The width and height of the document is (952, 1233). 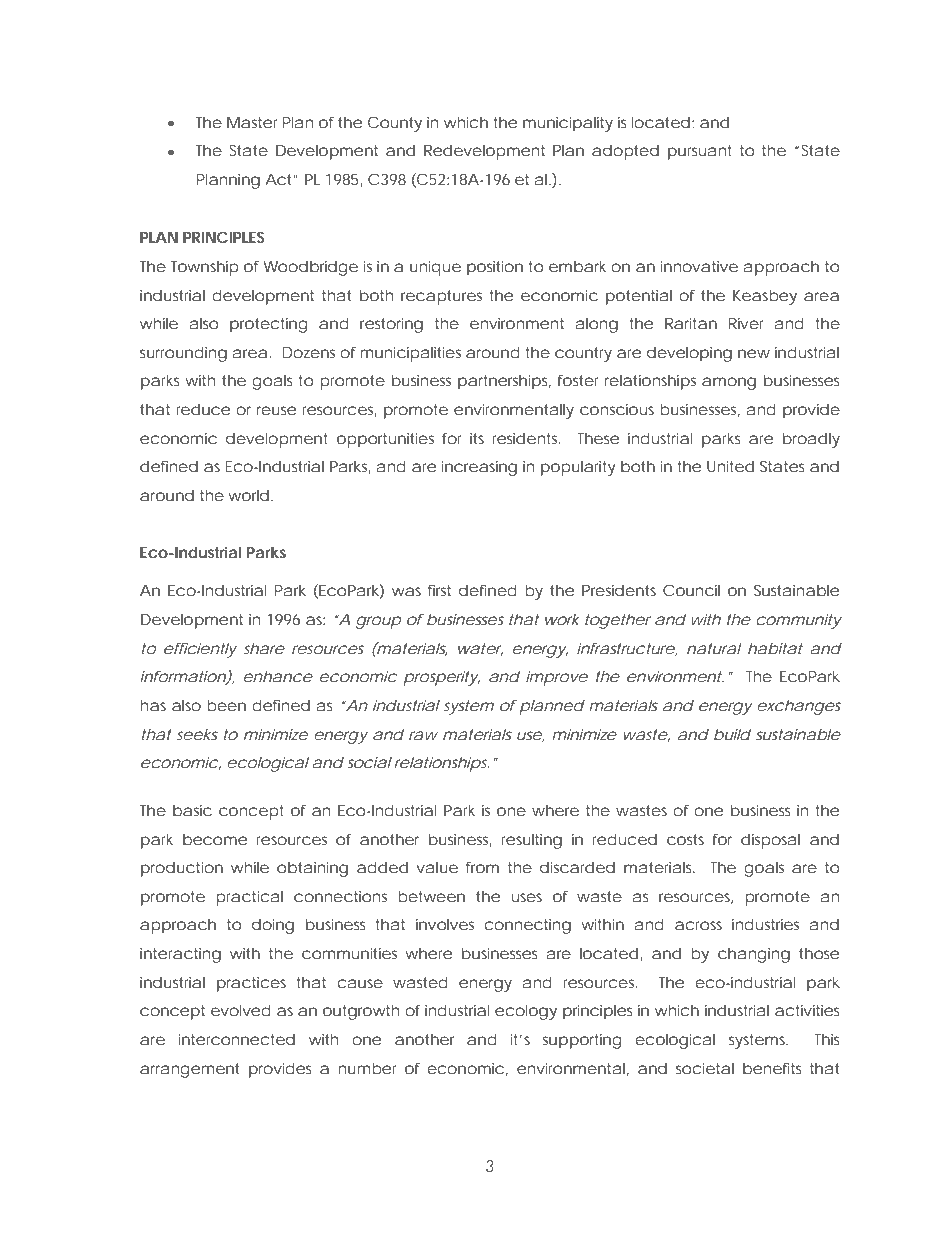 What do you see at coordinates (691, 590) in the document?
I see `Council` at bounding box center [691, 590].
